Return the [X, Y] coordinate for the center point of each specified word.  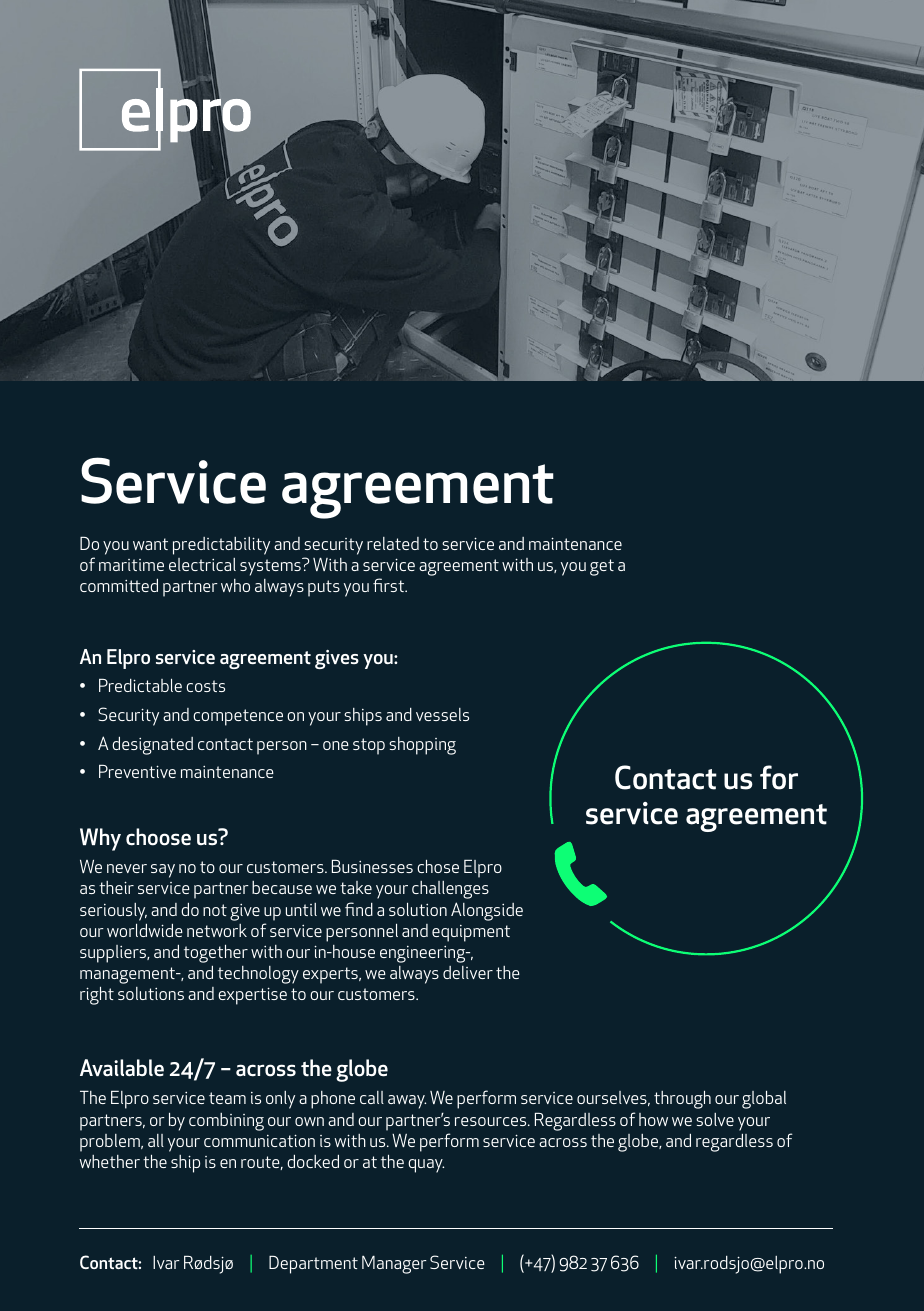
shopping [422, 746]
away [407, 1102]
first [390, 585]
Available [122, 1068]
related [393, 543]
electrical [202, 564]
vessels [442, 714]
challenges [450, 890]
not [215, 910]
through [682, 1100]
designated [152, 746]
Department [313, 1265]
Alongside [487, 911]
